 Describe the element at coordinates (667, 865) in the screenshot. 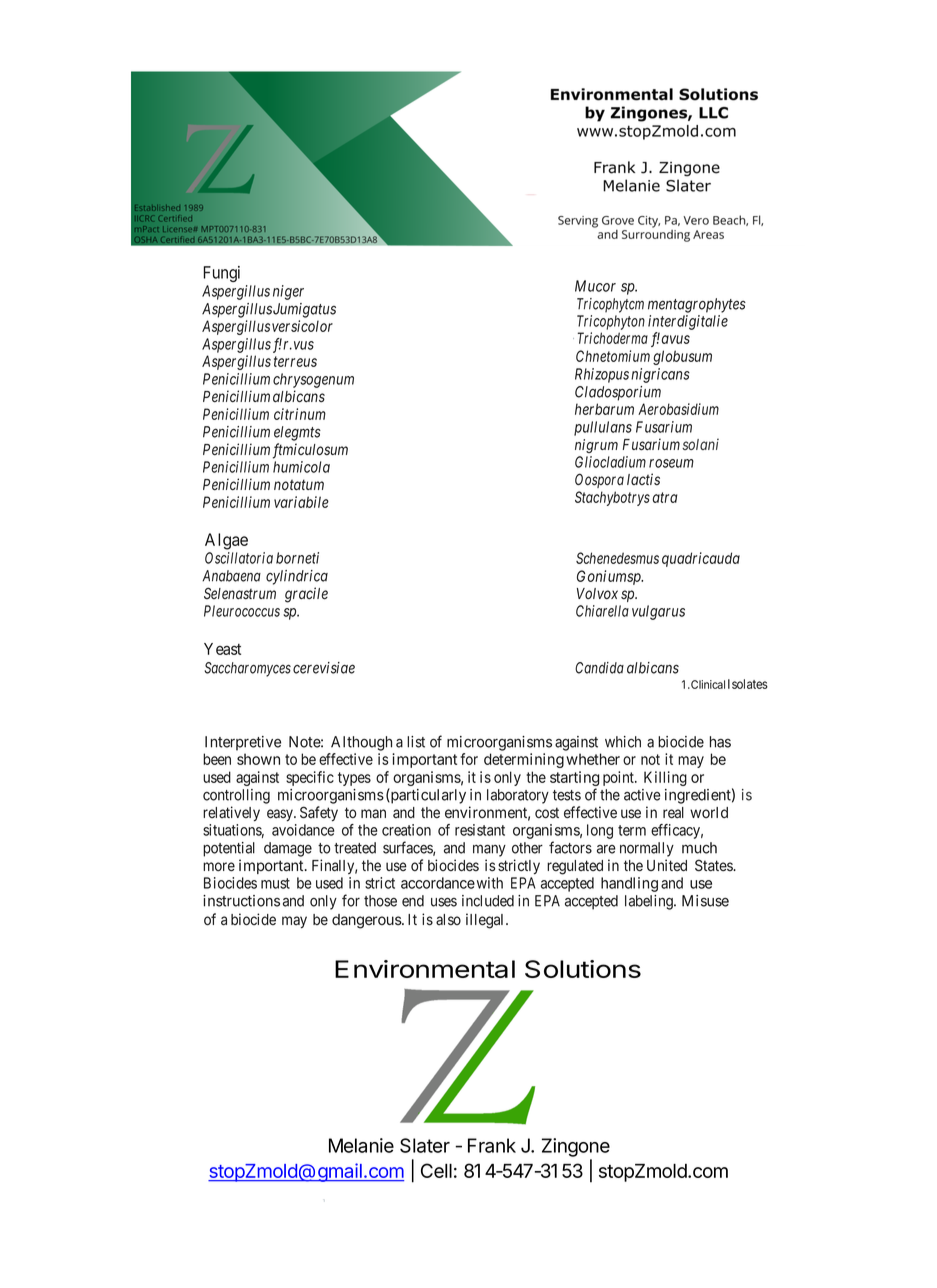

I see `United` at that location.
